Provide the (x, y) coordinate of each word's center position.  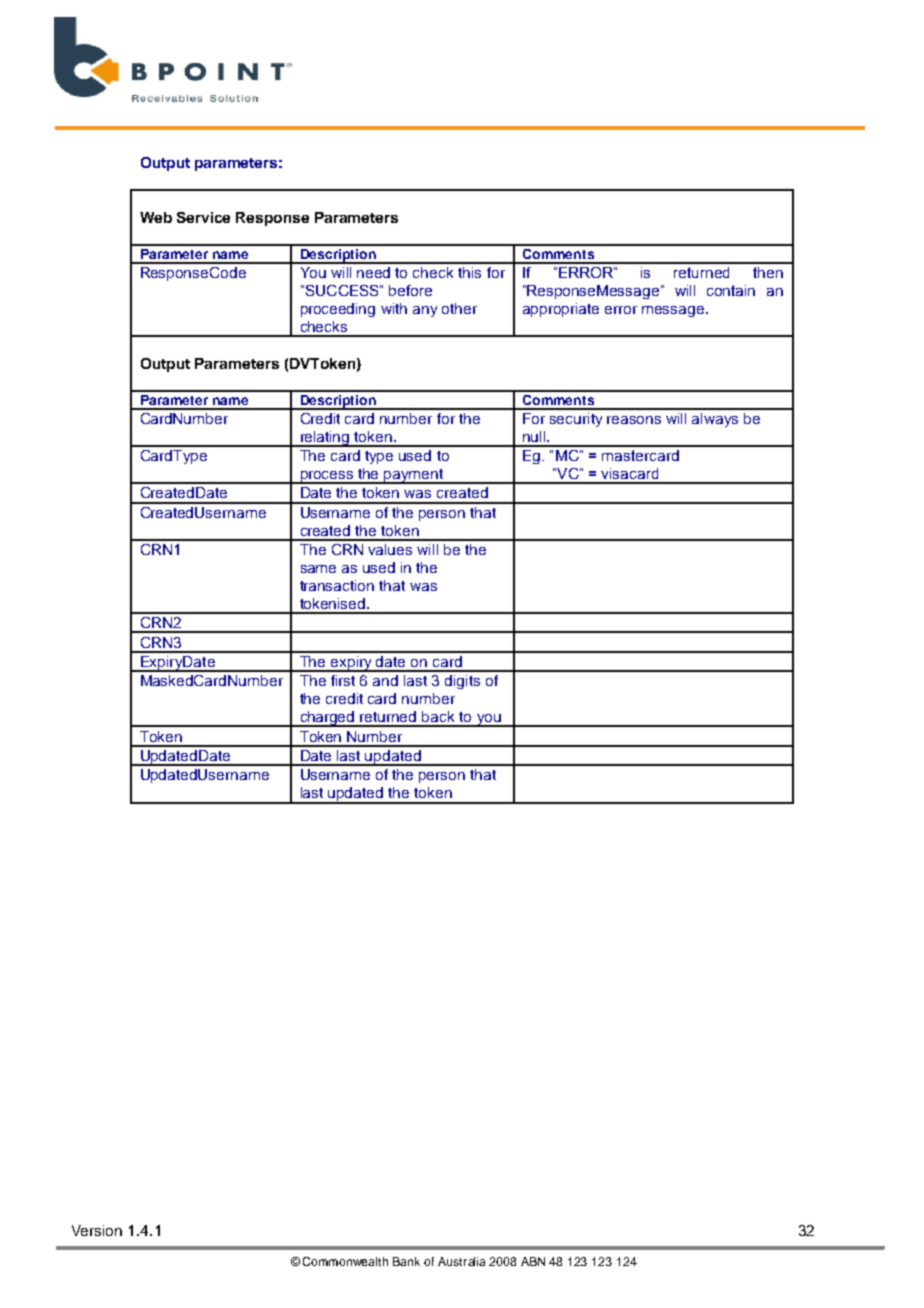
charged (327, 719)
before (410, 290)
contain (731, 290)
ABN (533, 1261)
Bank (406, 1261)
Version (97, 1230)
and (385, 680)
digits (462, 682)
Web (156, 217)
